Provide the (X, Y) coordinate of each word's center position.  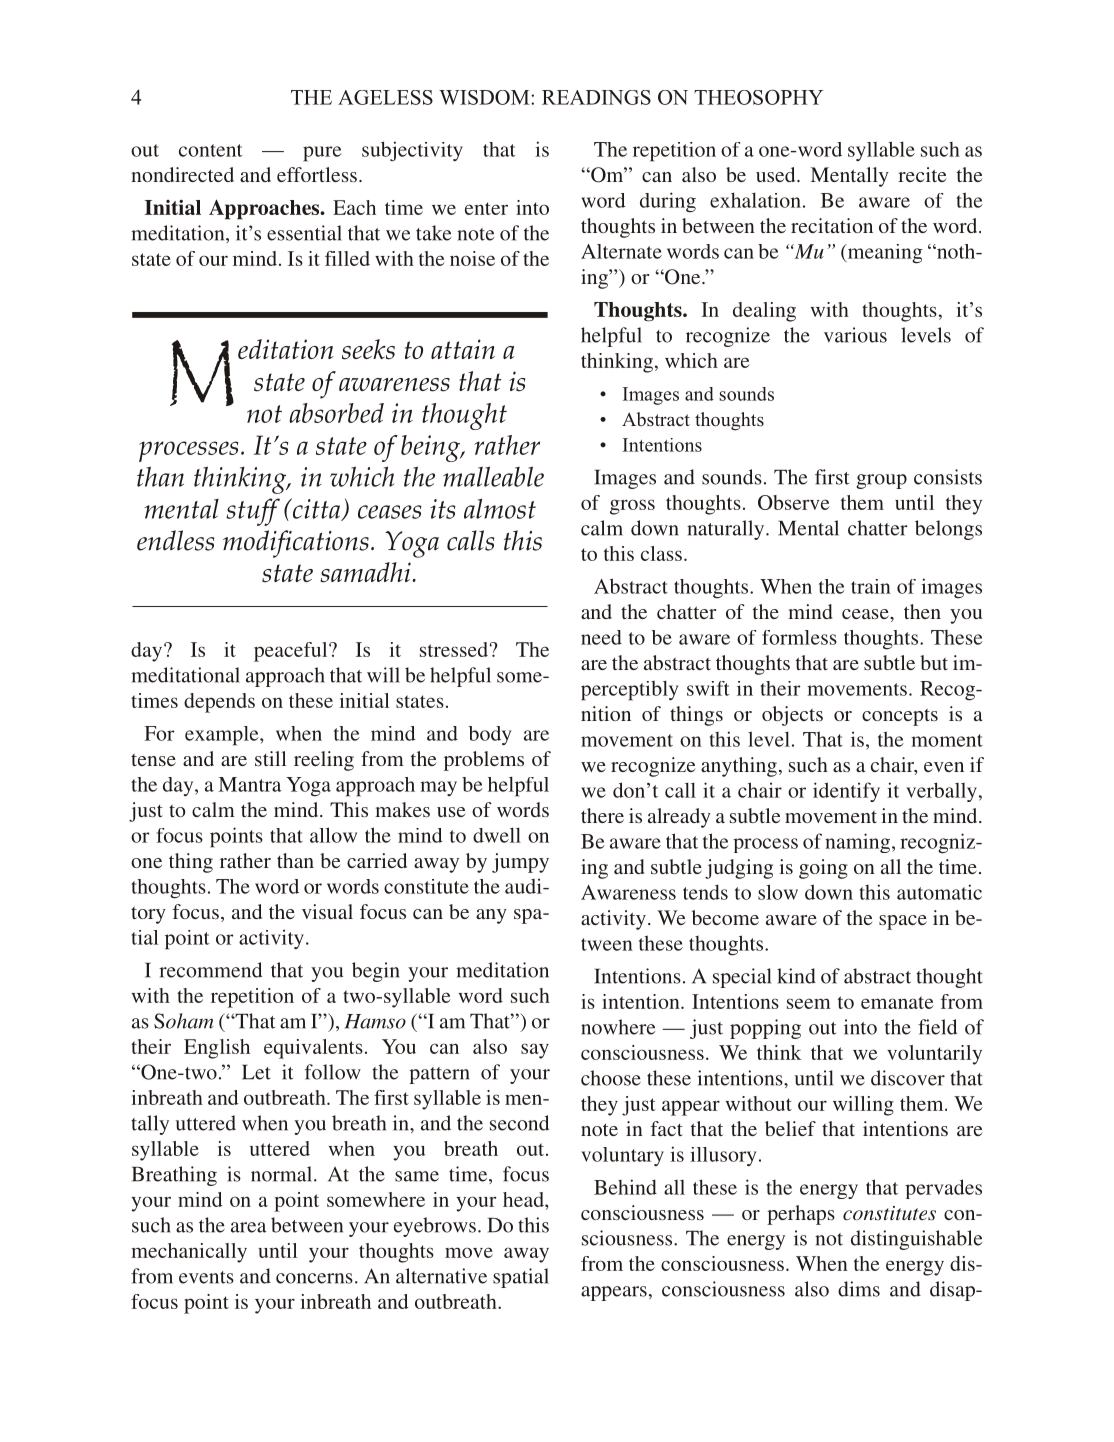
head (524, 1199)
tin (888, 1239)
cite (931, 174)
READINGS (596, 97)
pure (322, 154)
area (249, 1227)
